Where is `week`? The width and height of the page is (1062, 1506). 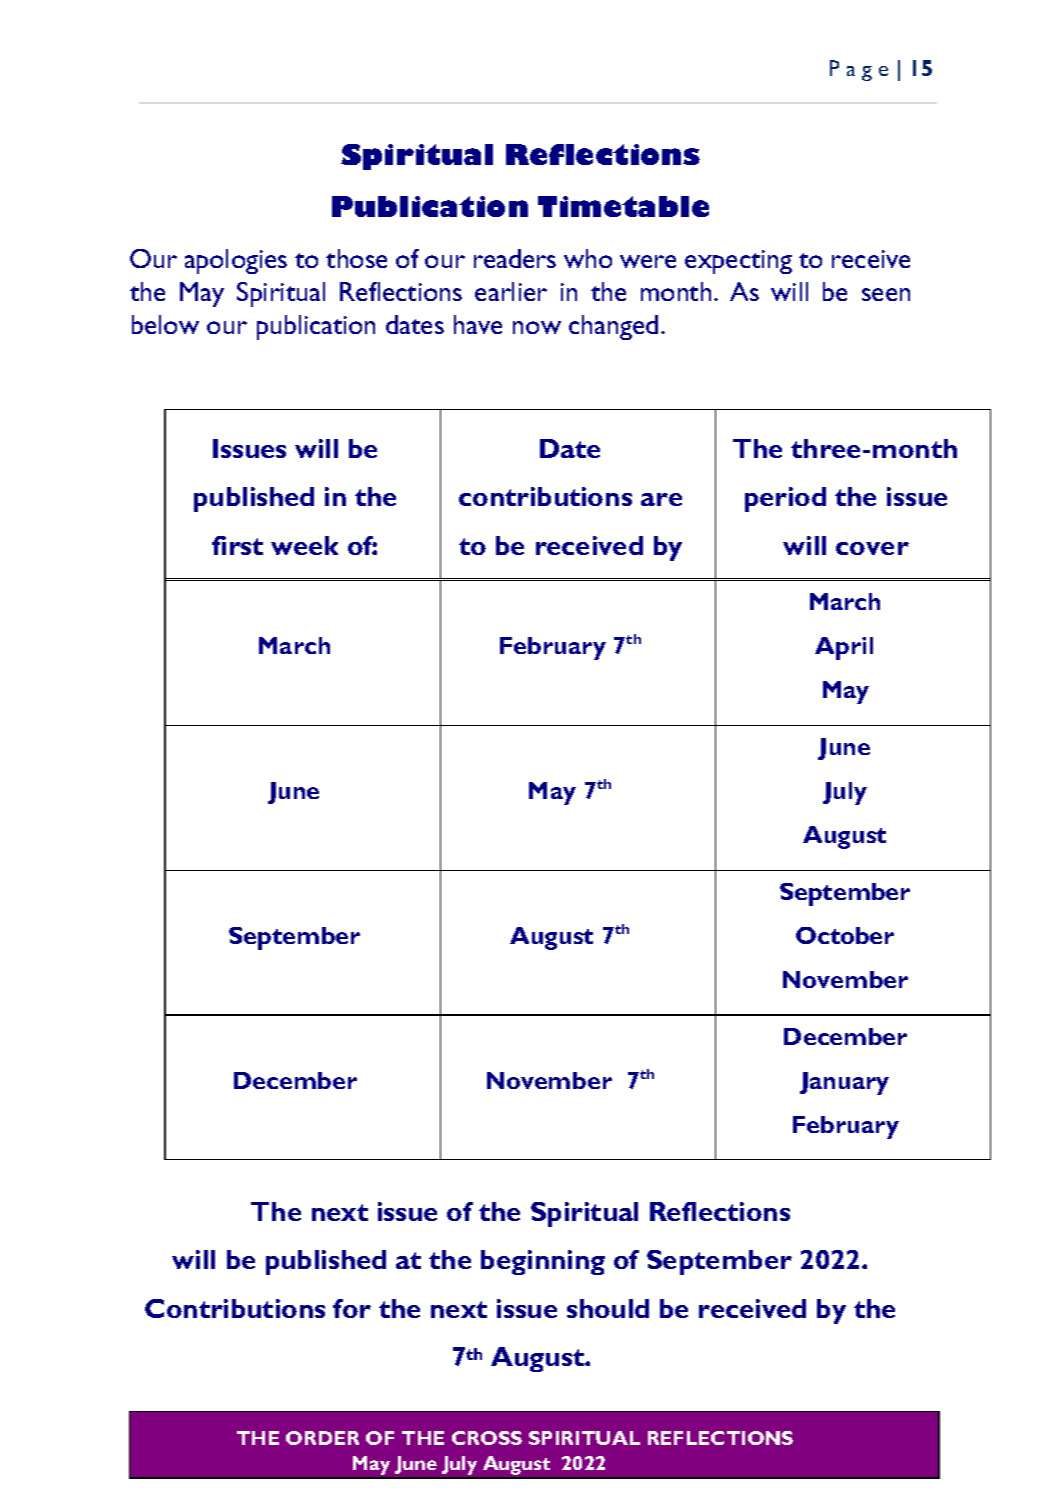
week is located at coordinates (304, 545).
